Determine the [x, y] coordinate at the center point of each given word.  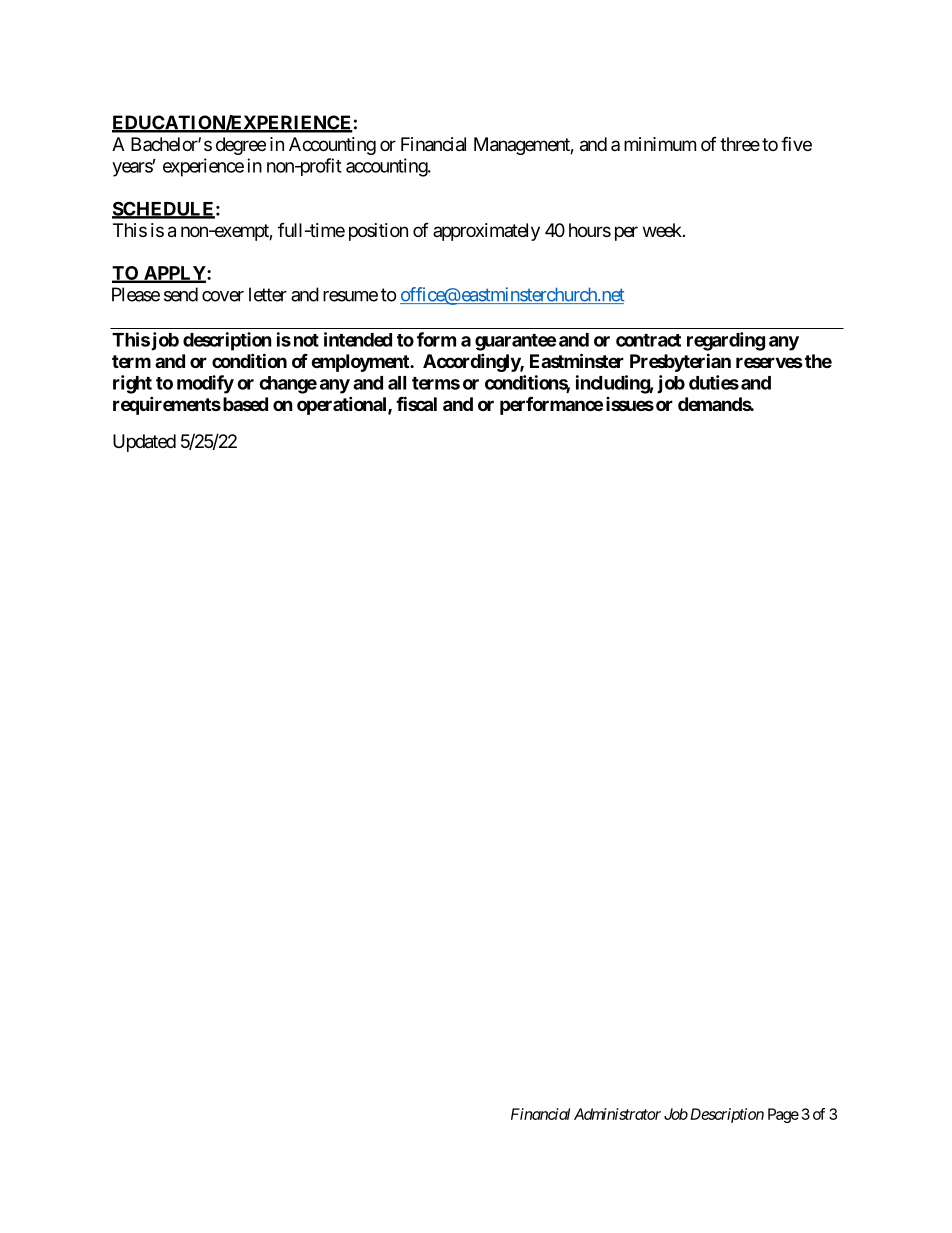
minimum [660, 144]
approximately [486, 232]
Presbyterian [680, 362]
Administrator [617, 1114]
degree [241, 146]
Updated [144, 443]
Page [783, 1115]
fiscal [416, 403]
